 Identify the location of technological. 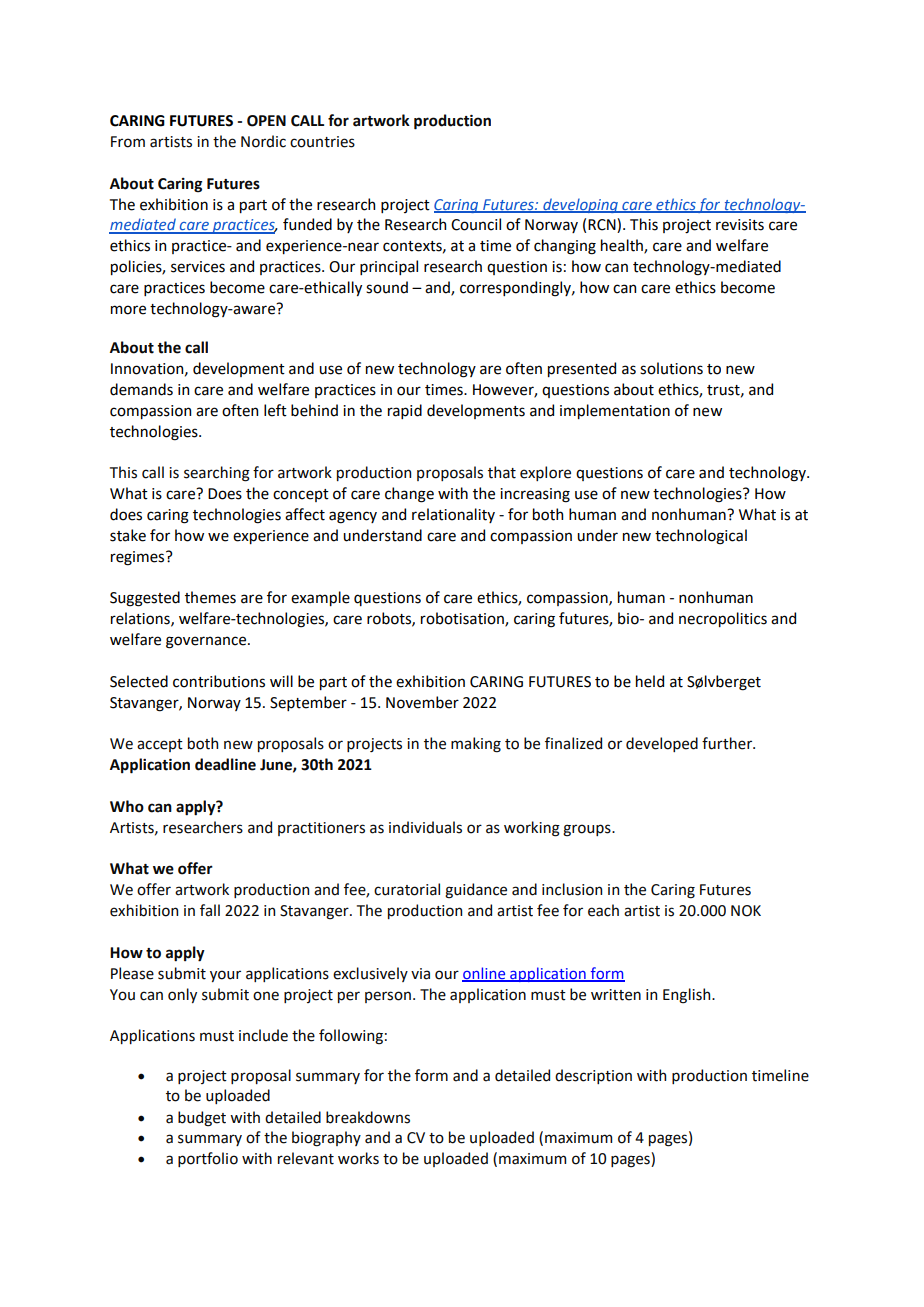
(701, 537).
